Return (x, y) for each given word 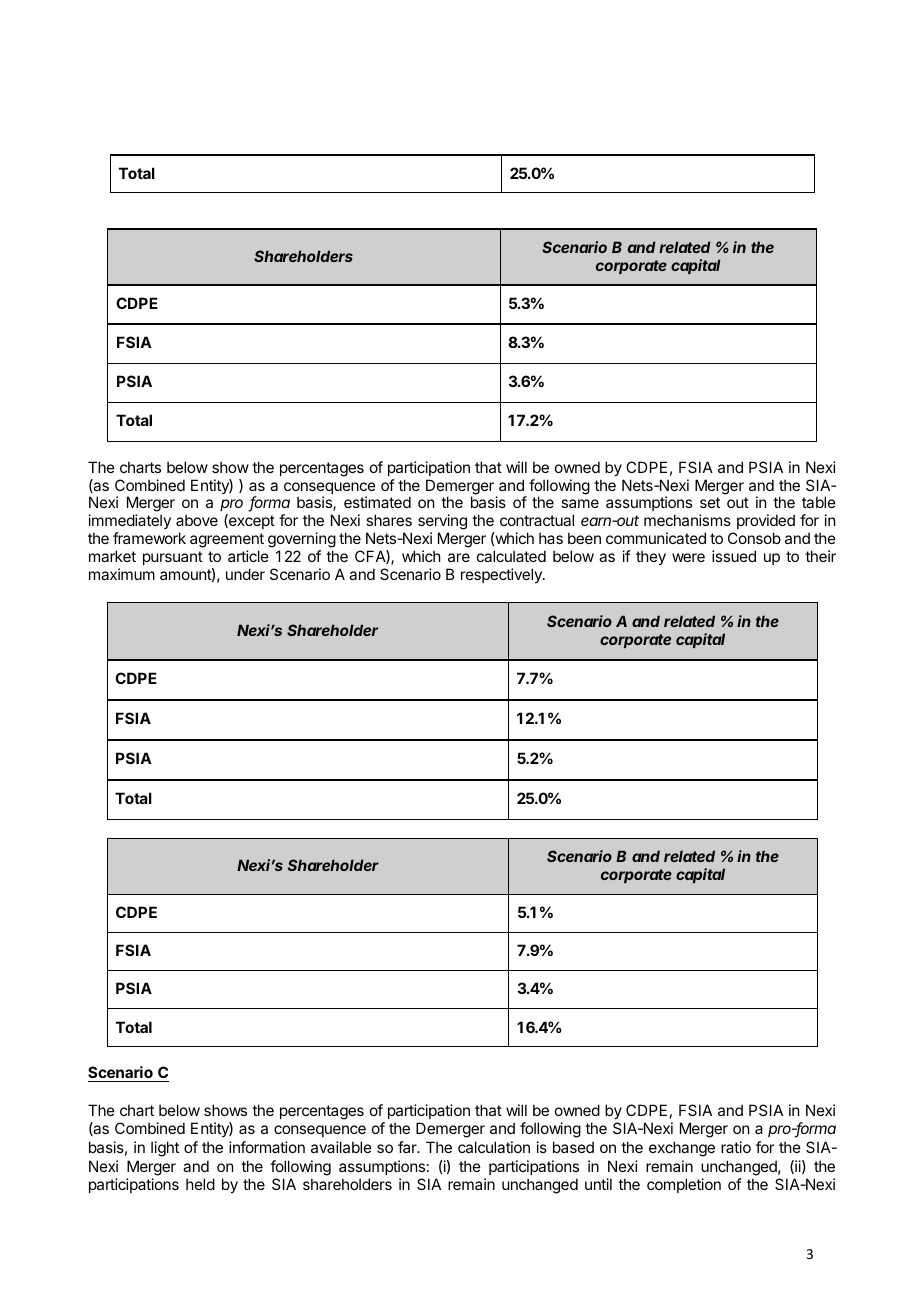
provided (766, 521)
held (200, 1184)
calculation (494, 1147)
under (245, 574)
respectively (502, 575)
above (197, 520)
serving (442, 523)
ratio (736, 1147)
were (688, 557)
